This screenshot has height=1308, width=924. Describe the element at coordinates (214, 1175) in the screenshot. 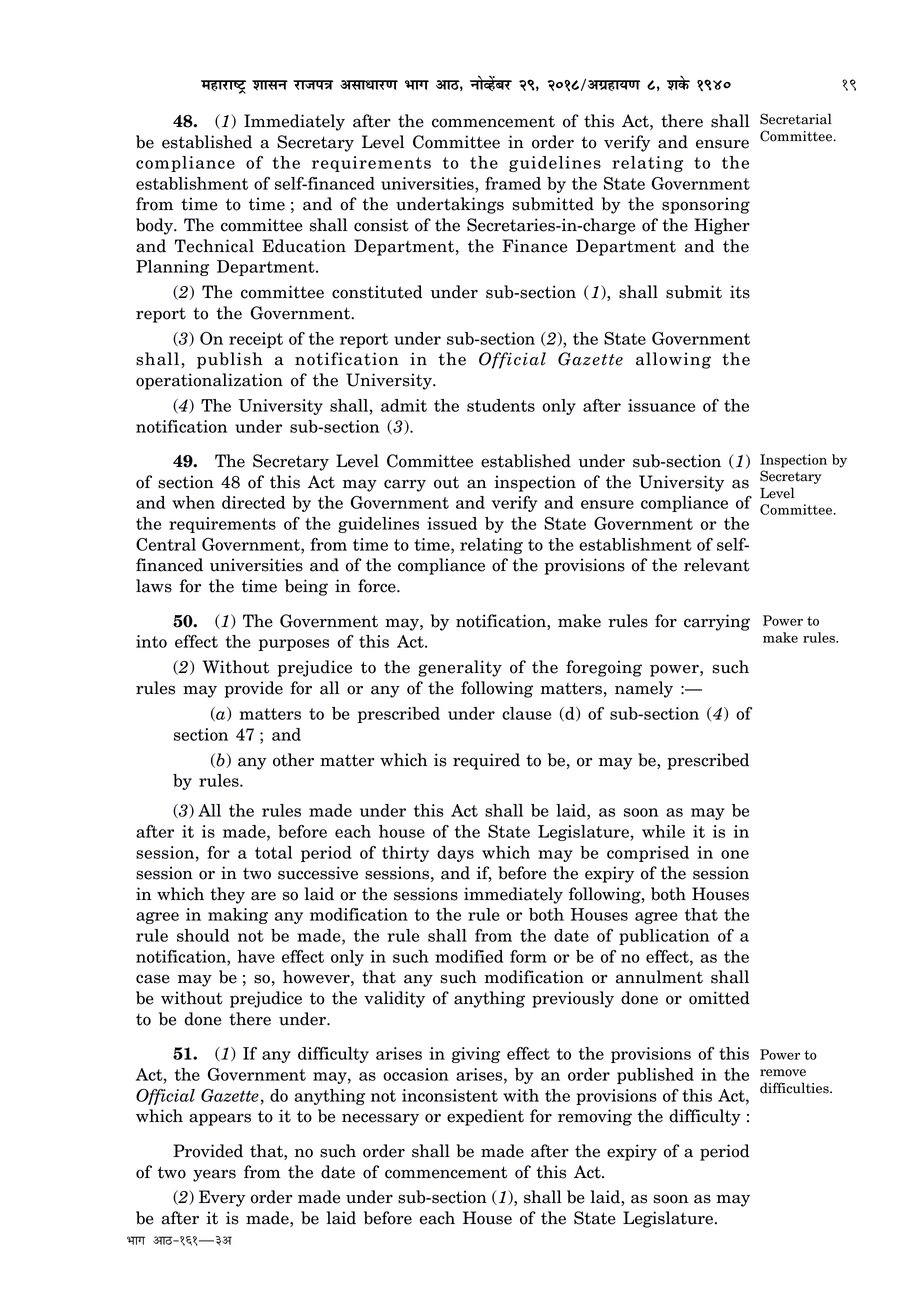

I see `years` at that location.
